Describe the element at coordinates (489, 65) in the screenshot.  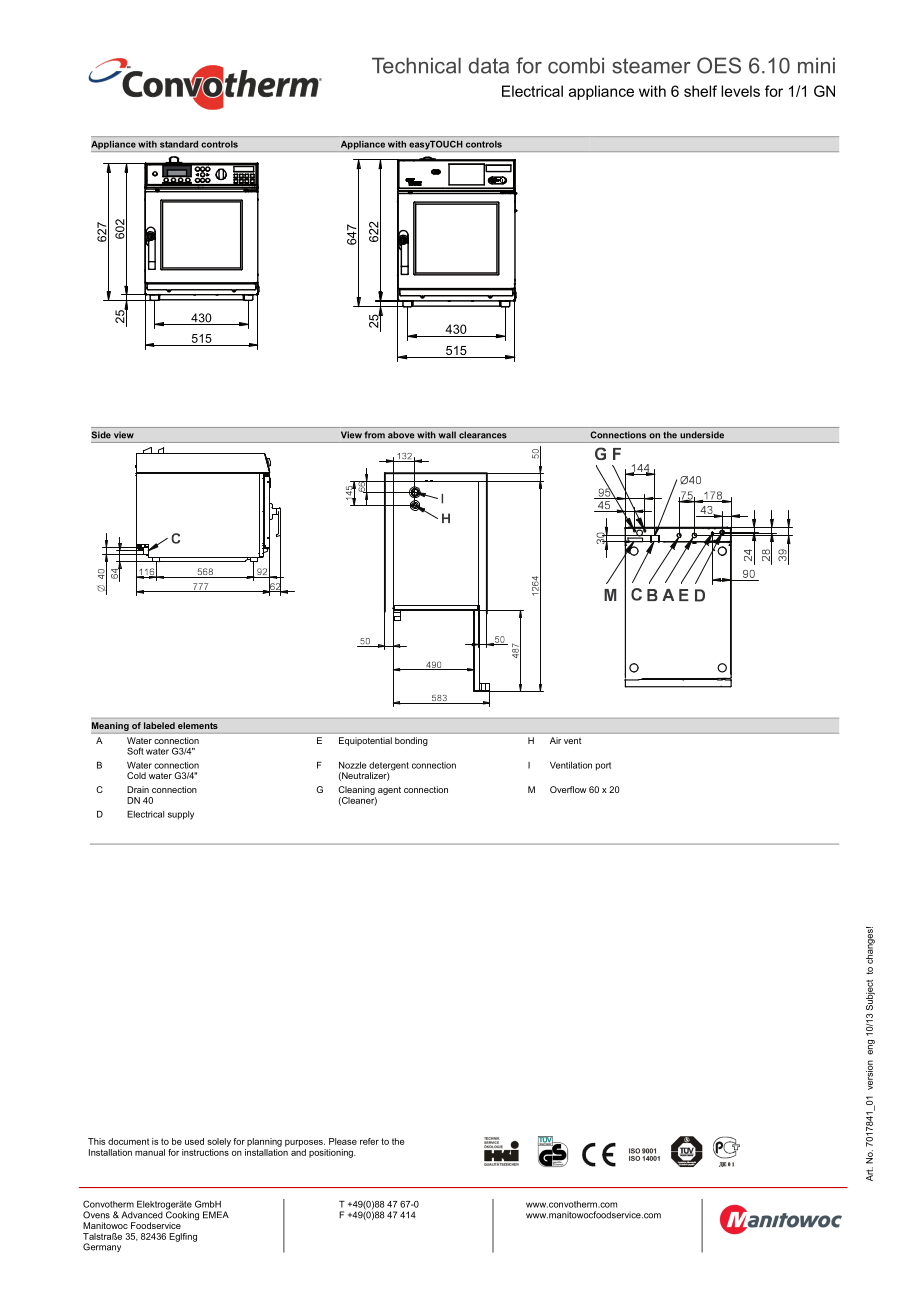
I see `data` at that location.
